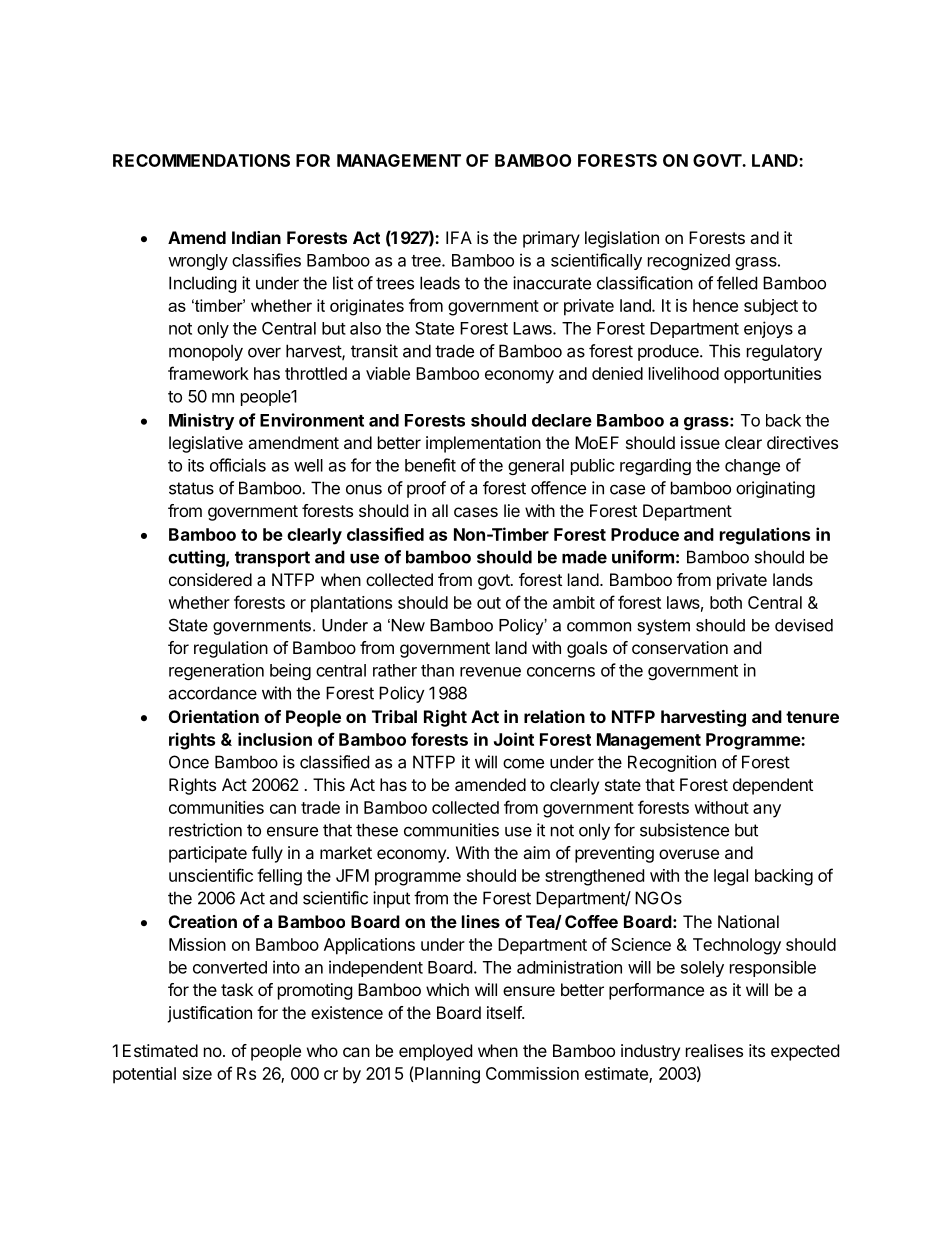 This screenshot has height=1233, width=952. I want to click on Recognition, so click(672, 763).
